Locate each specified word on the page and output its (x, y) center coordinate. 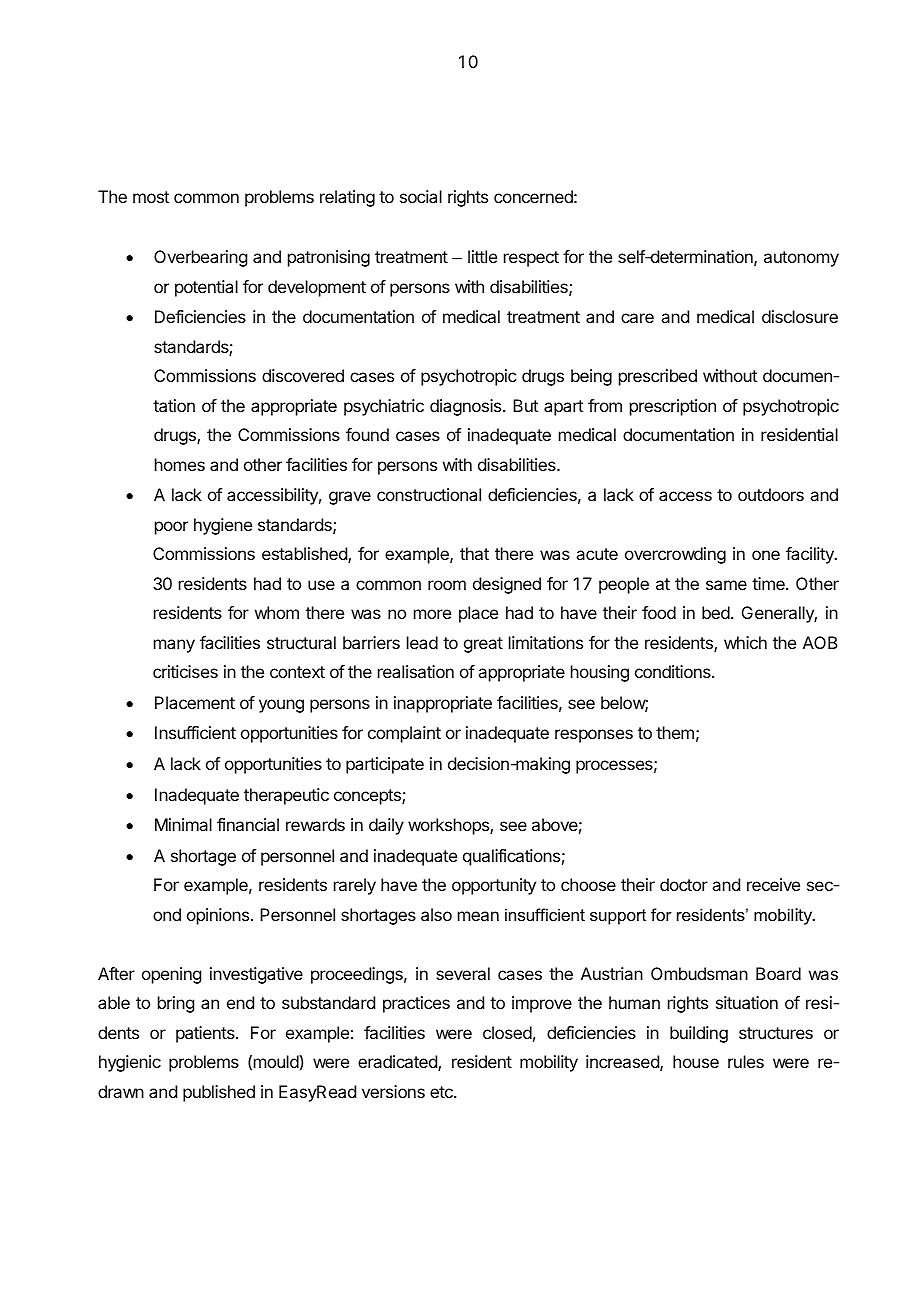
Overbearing (200, 258)
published (219, 1093)
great (483, 645)
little (482, 256)
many (174, 646)
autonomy (801, 259)
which (745, 642)
